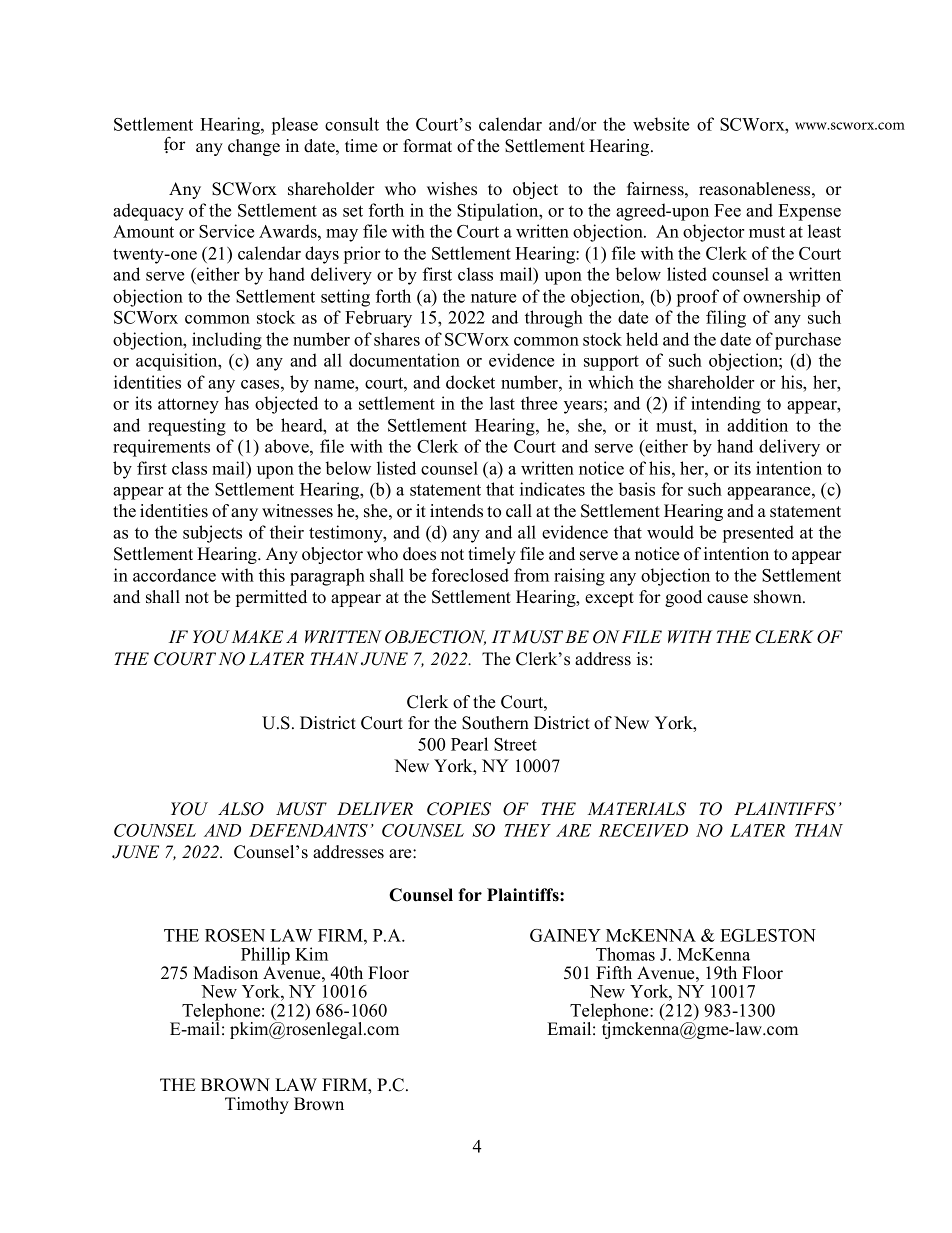 Image resolution: width=952 pixels, height=1233 pixels. Describe the element at coordinates (527, 830) in the screenshot. I see `THEY` at that location.
